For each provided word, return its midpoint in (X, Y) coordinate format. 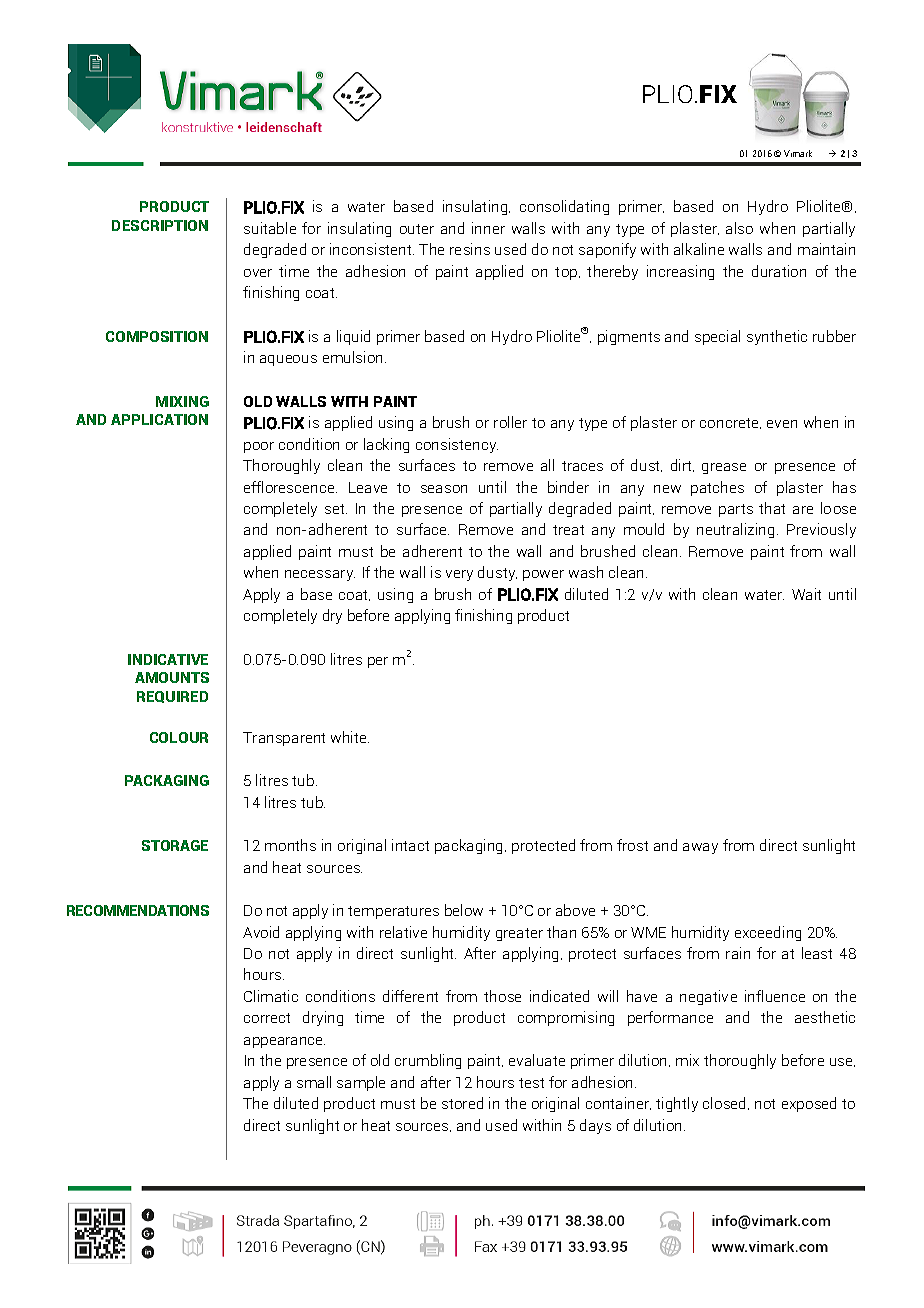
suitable (270, 228)
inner (488, 228)
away (700, 848)
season (444, 489)
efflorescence (290, 487)
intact (410, 845)
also (739, 228)
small (314, 1082)
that (772, 508)
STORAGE (175, 845)
